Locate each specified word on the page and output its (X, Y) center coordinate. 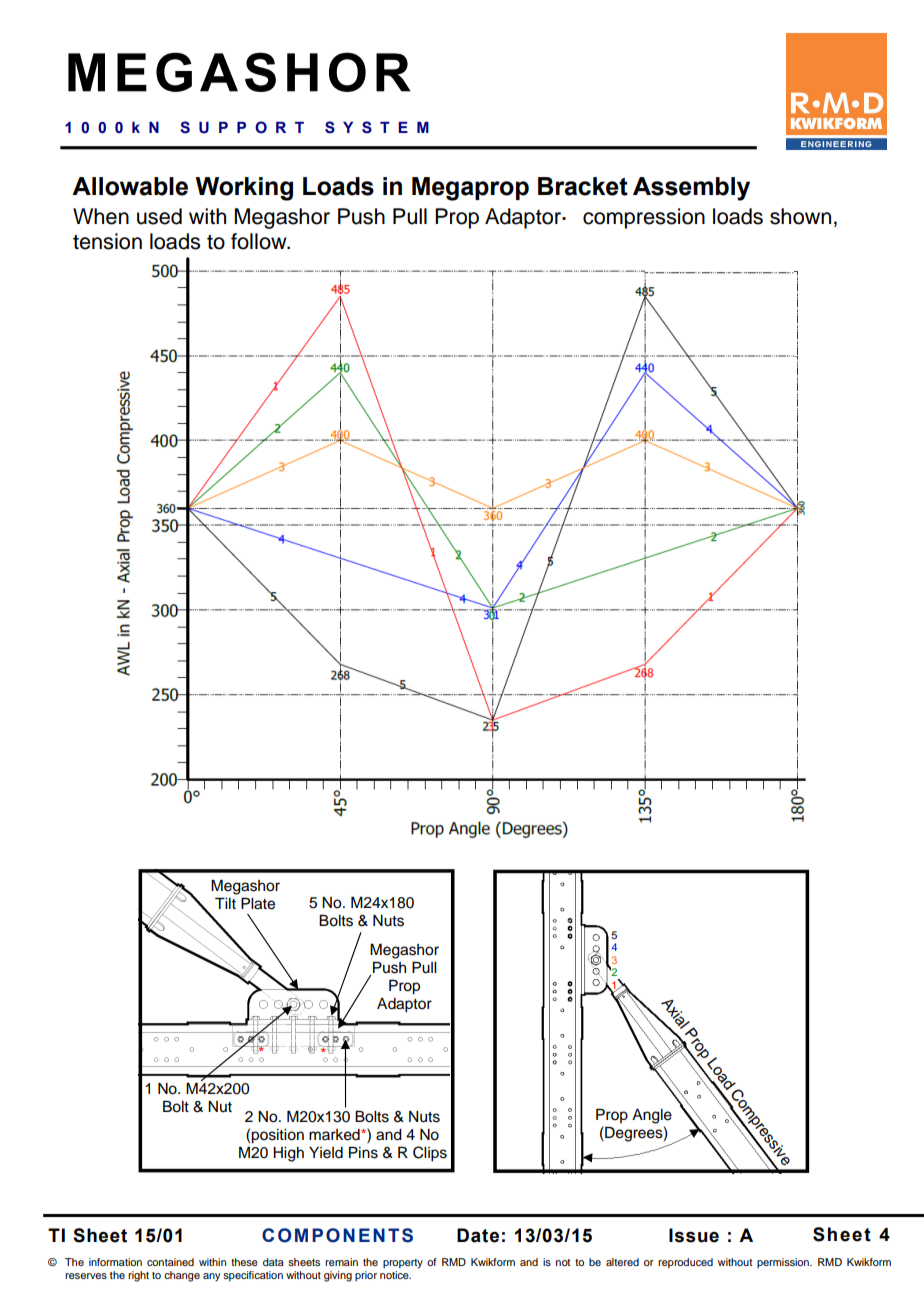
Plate (258, 903)
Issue (694, 1235)
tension (107, 241)
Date (478, 1235)
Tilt (225, 903)
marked (335, 1135)
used (159, 216)
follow (260, 241)
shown (800, 216)
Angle (652, 1116)
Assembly (691, 189)
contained (170, 1262)
